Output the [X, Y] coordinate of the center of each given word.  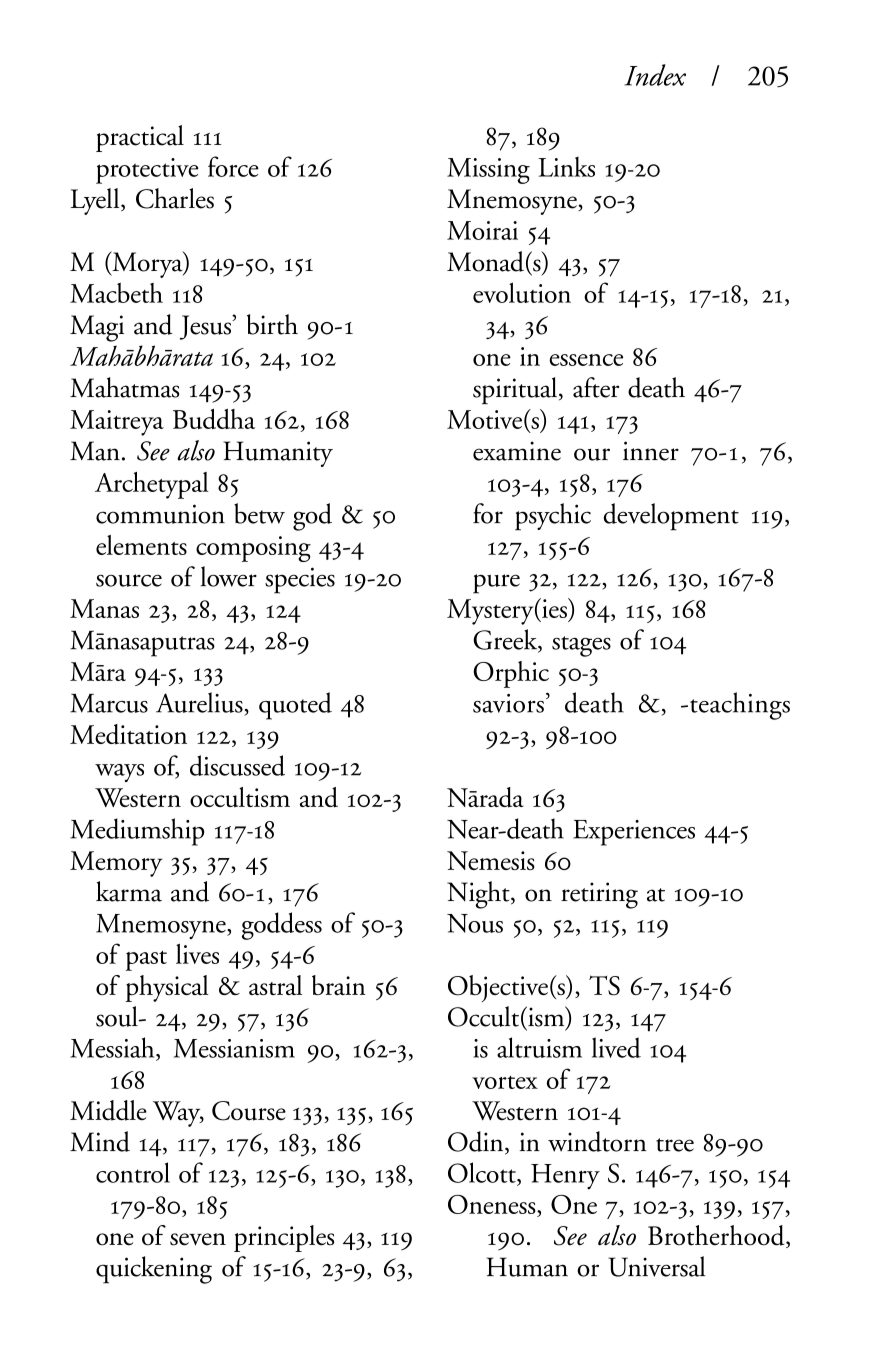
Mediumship [137, 832]
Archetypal [152, 485]
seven [198, 1239]
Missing [488, 171]
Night [479, 895]
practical [140, 138]
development [671, 517]
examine [517, 451]
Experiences [634, 833]
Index [655, 75]
